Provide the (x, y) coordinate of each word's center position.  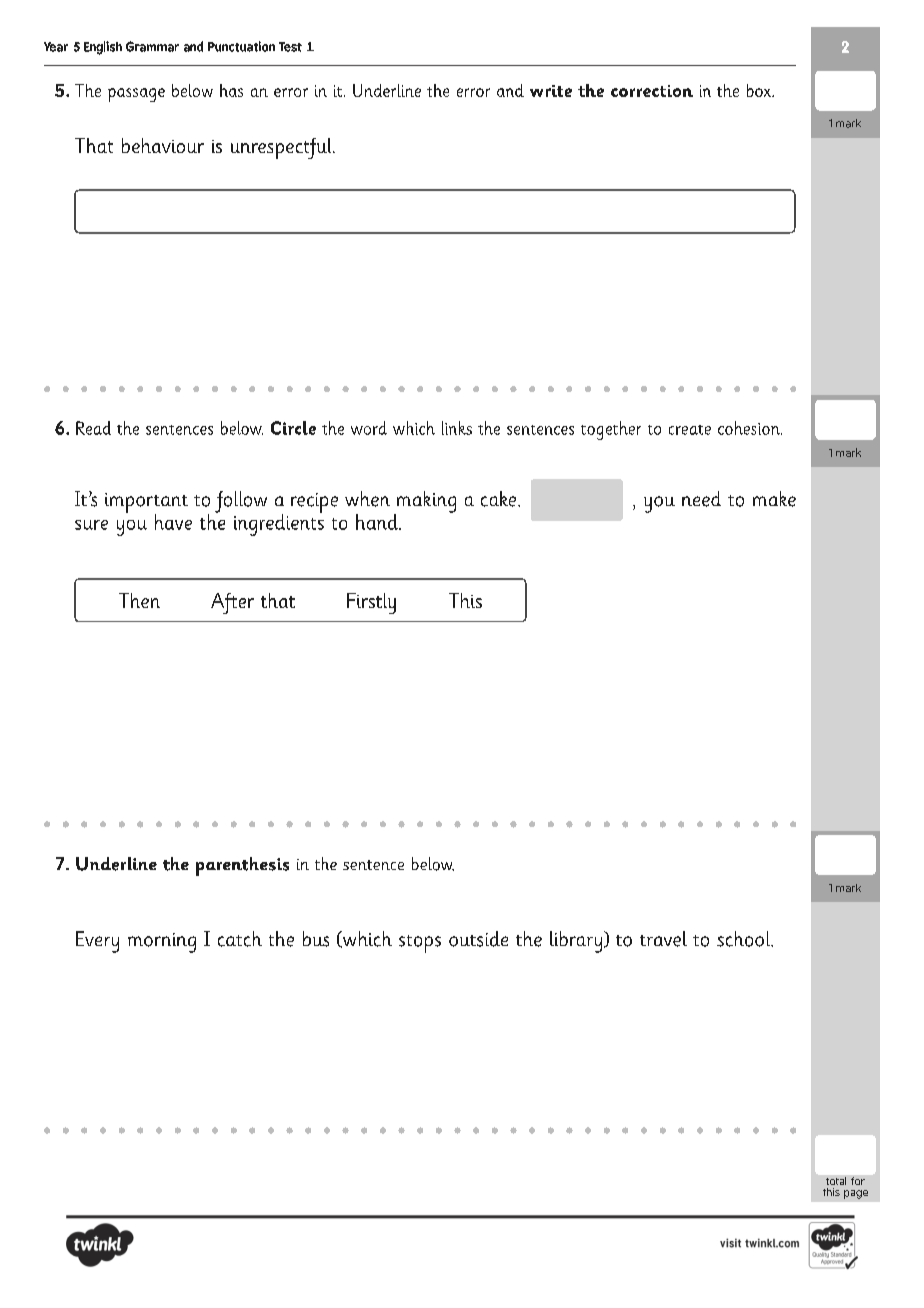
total (836, 1181)
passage (136, 95)
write (551, 91)
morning (162, 943)
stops (420, 944)
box (760, 90)
